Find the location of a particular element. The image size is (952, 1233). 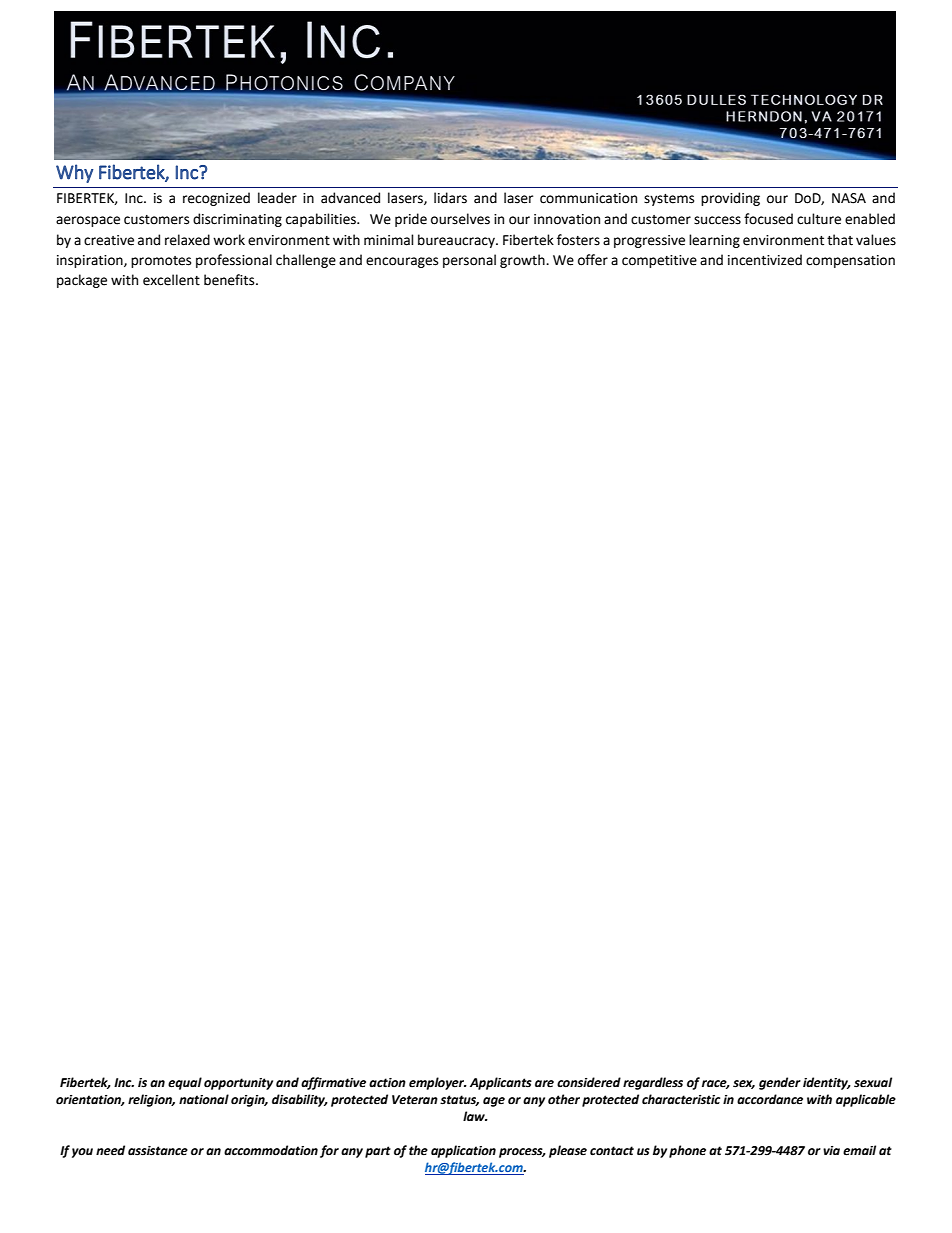

excellent is located at coordinates (171, 280).
